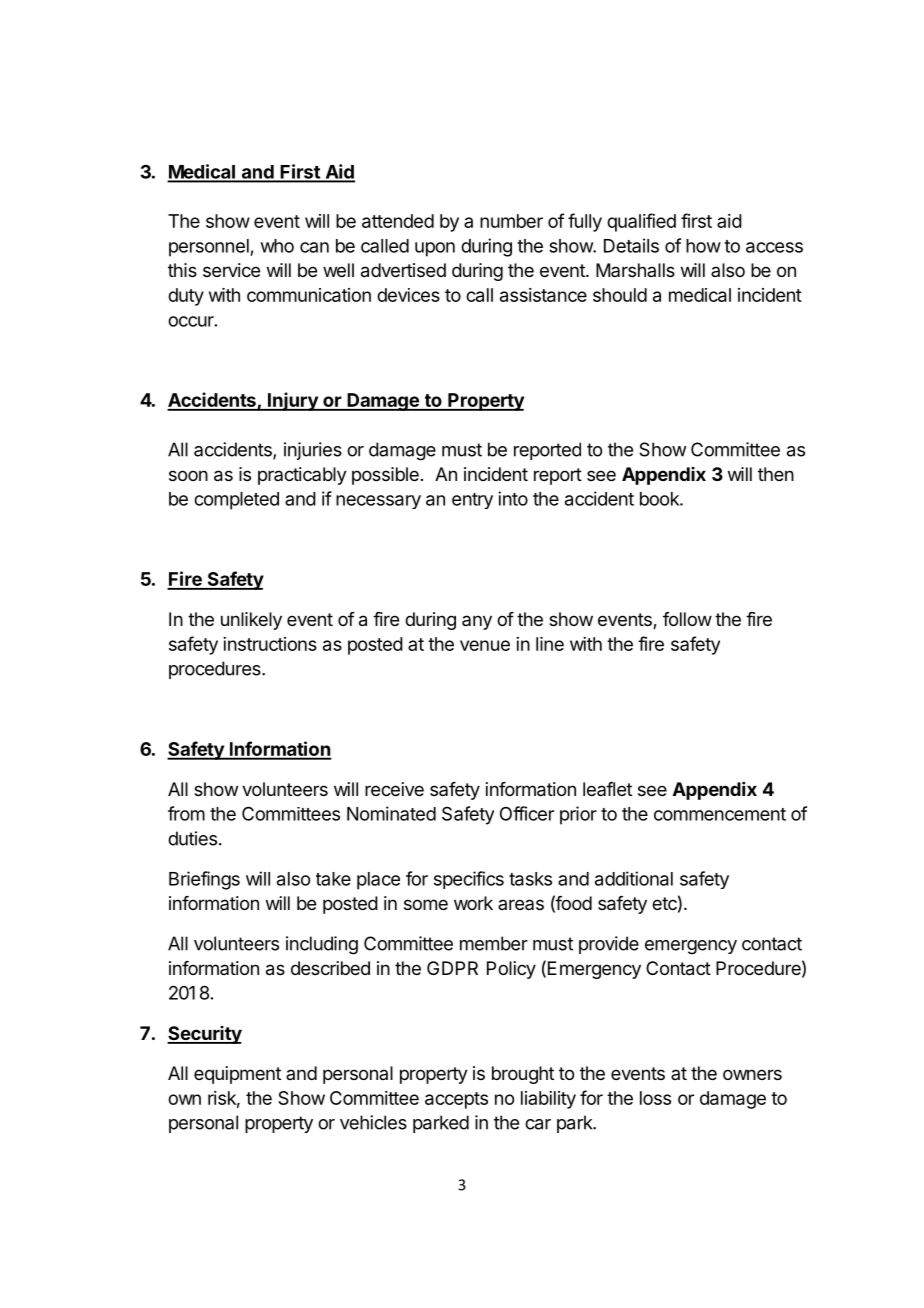 This screenshot has width=924, height=1308. Describe the element at coordinates (456, 1100) in the screenshot. I see `accepts` at that location.
